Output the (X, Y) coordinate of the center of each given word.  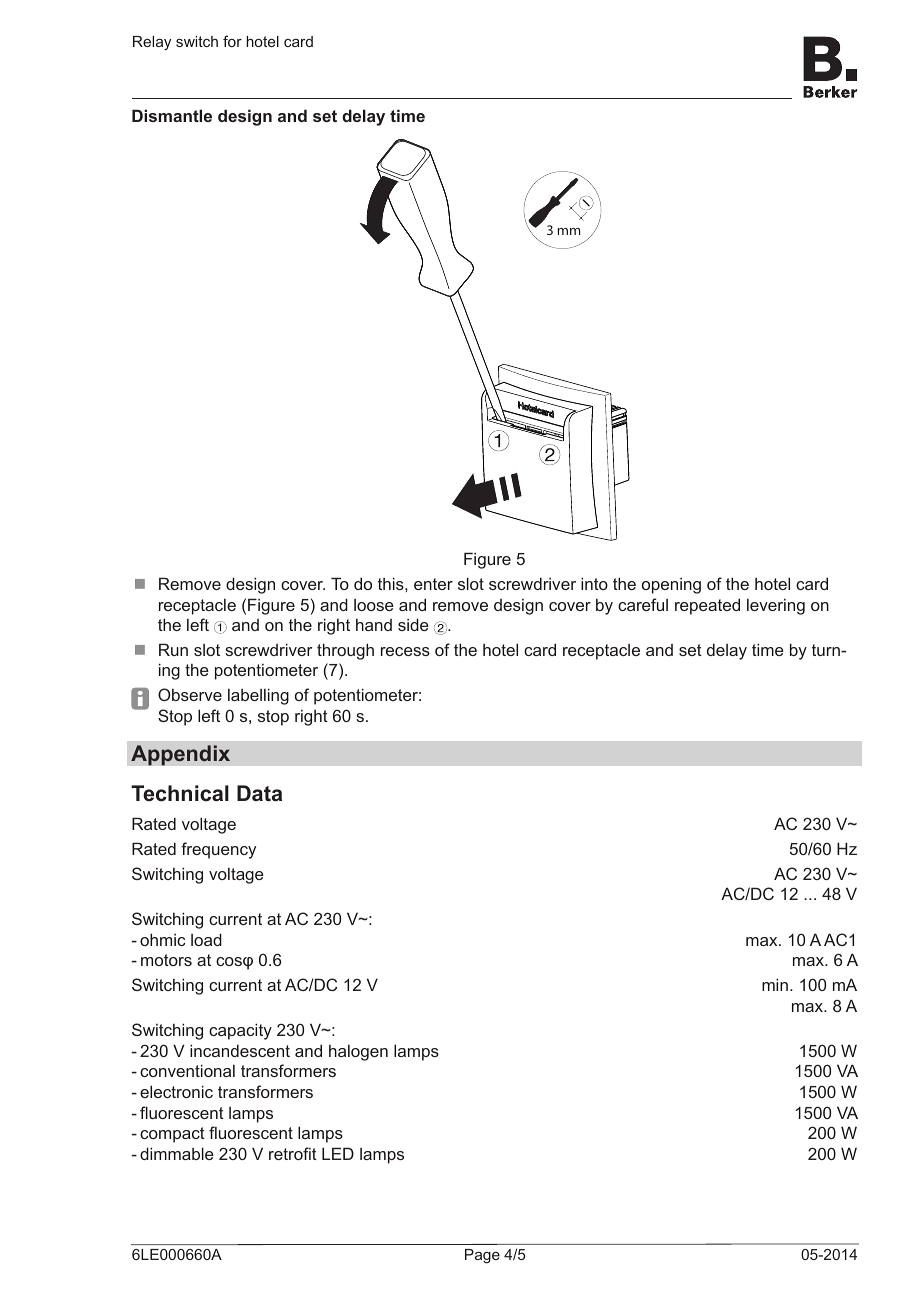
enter (433, 584)
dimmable (177, 1153)
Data (259, 793)
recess (405, 651)
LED (338, 1153)
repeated (707, 606)
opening (671, 586)
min (775, 984)
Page (482, 1256)
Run (173, 649)
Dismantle (172, 115)
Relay (152, 43)
